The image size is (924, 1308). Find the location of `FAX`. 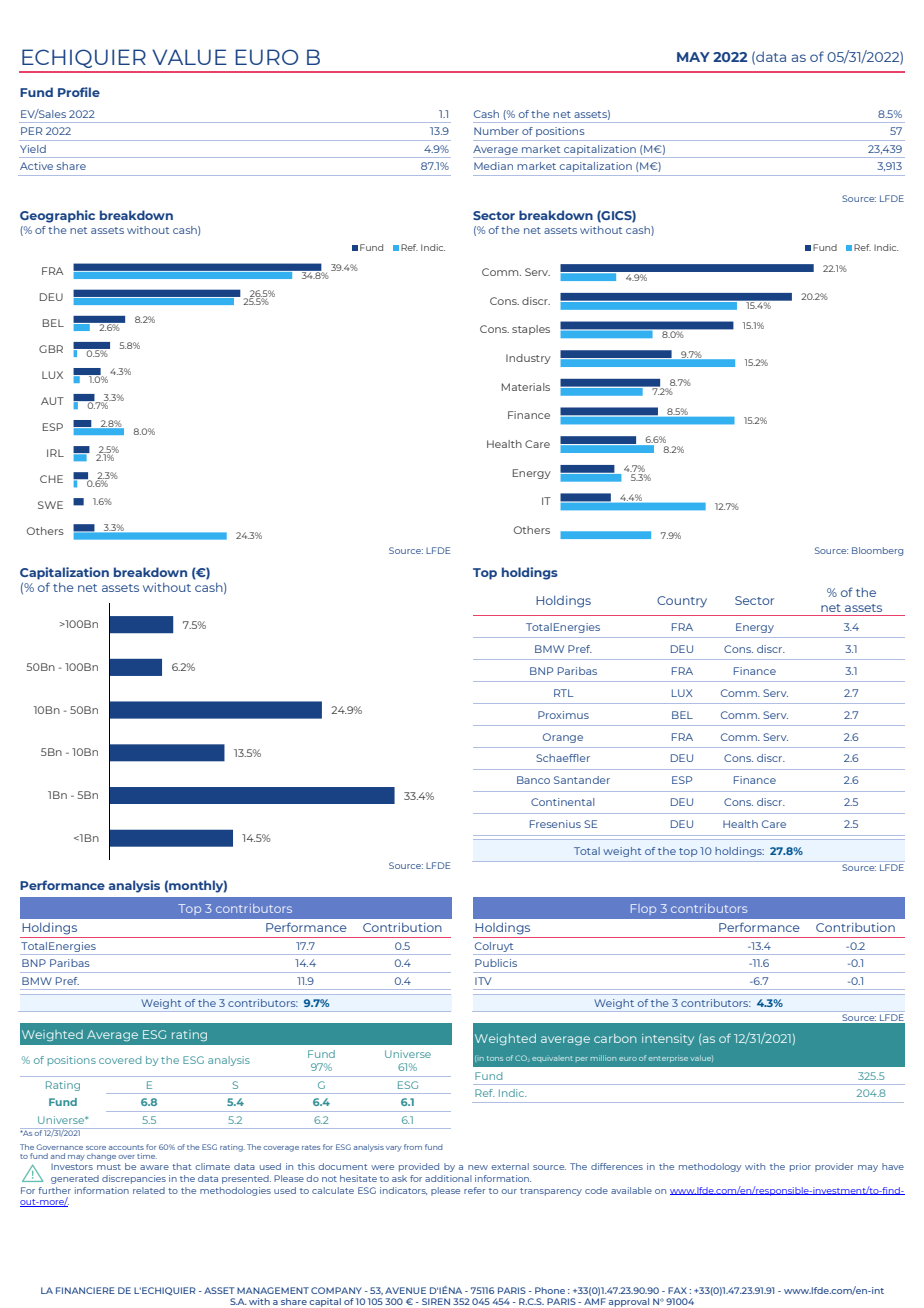

FAX is located at coordinates (677, 1290).
